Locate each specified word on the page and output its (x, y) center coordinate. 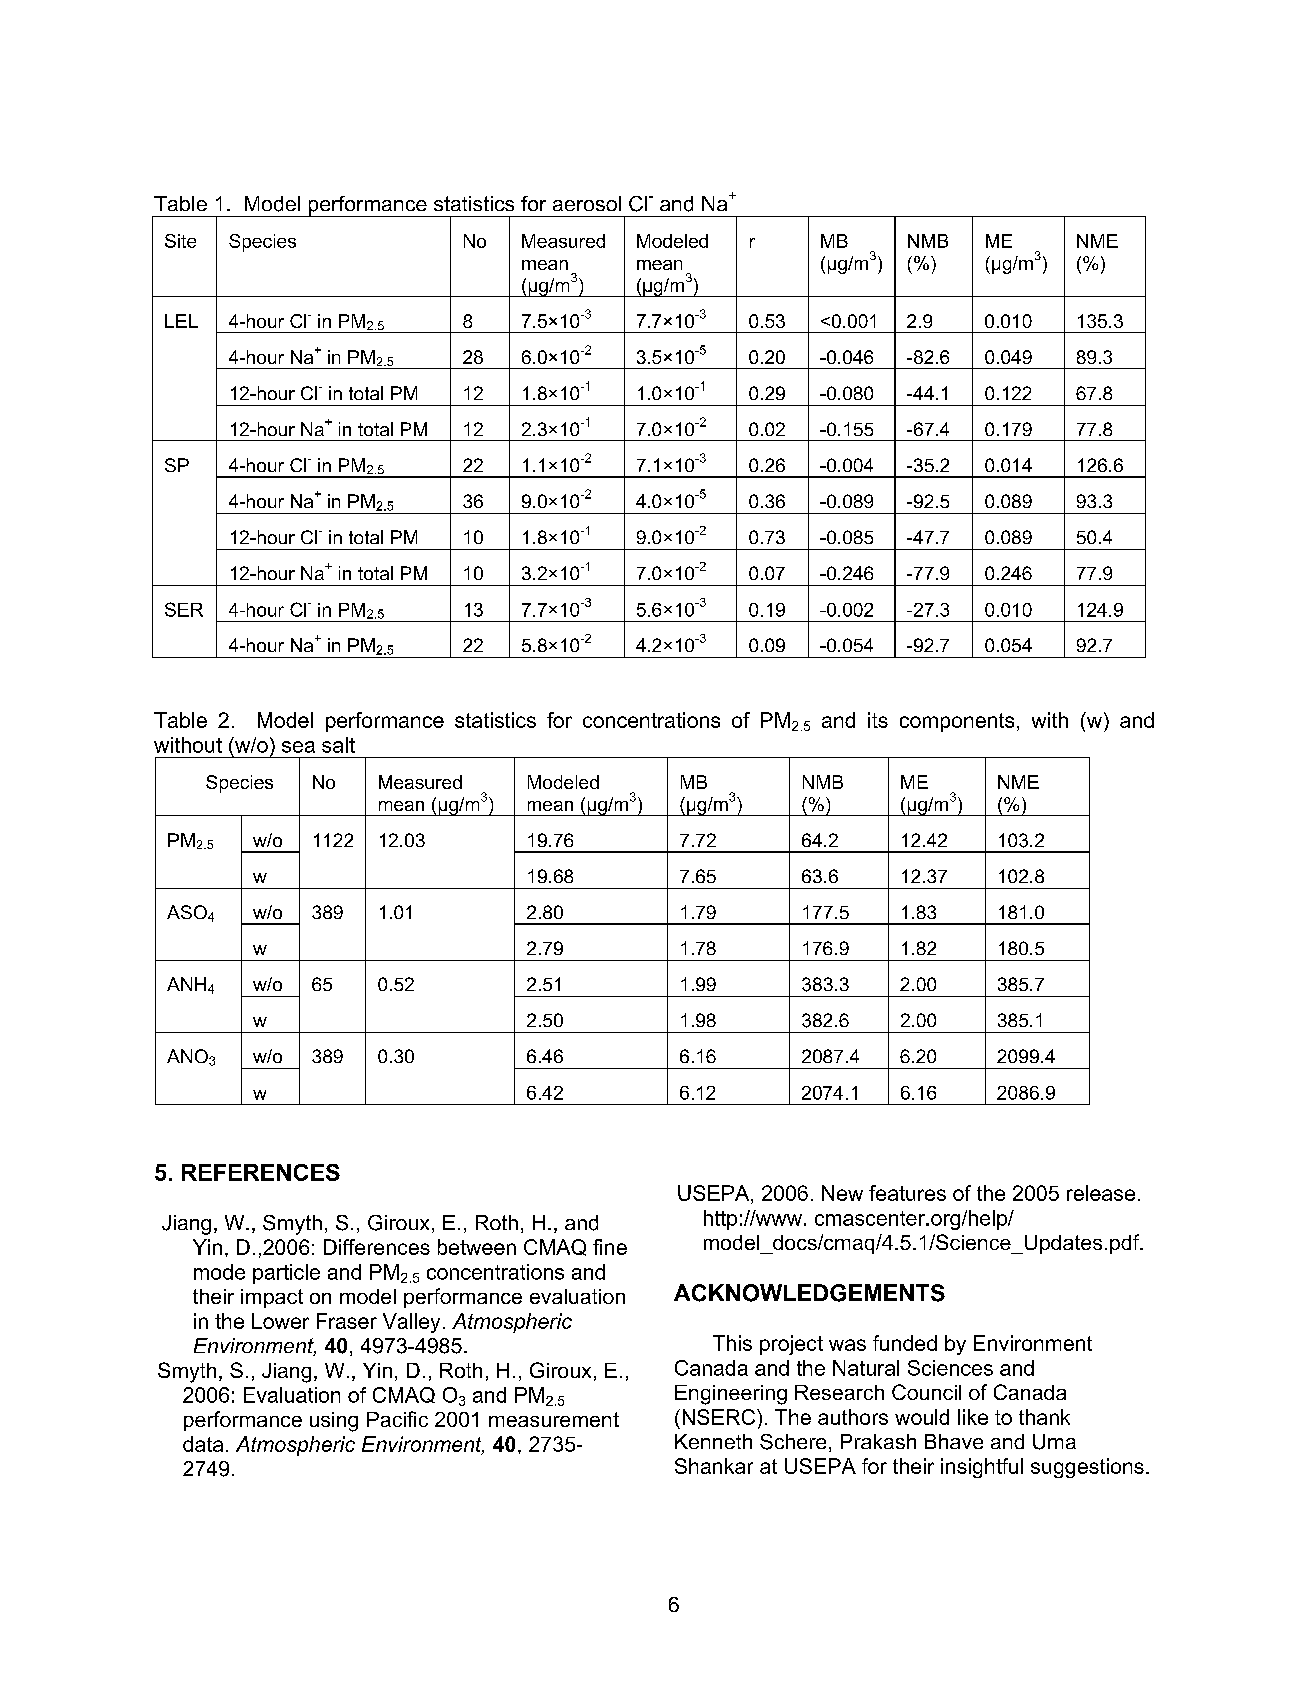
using (334, 1422)
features (907, 1193)
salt (338, 745)
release (1101, 1193)
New (842, 1193)
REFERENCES (261, 1172)
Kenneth (713, 1441)
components (957, 722)
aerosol (587, 203)
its (878, 720)
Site (180, 241)
